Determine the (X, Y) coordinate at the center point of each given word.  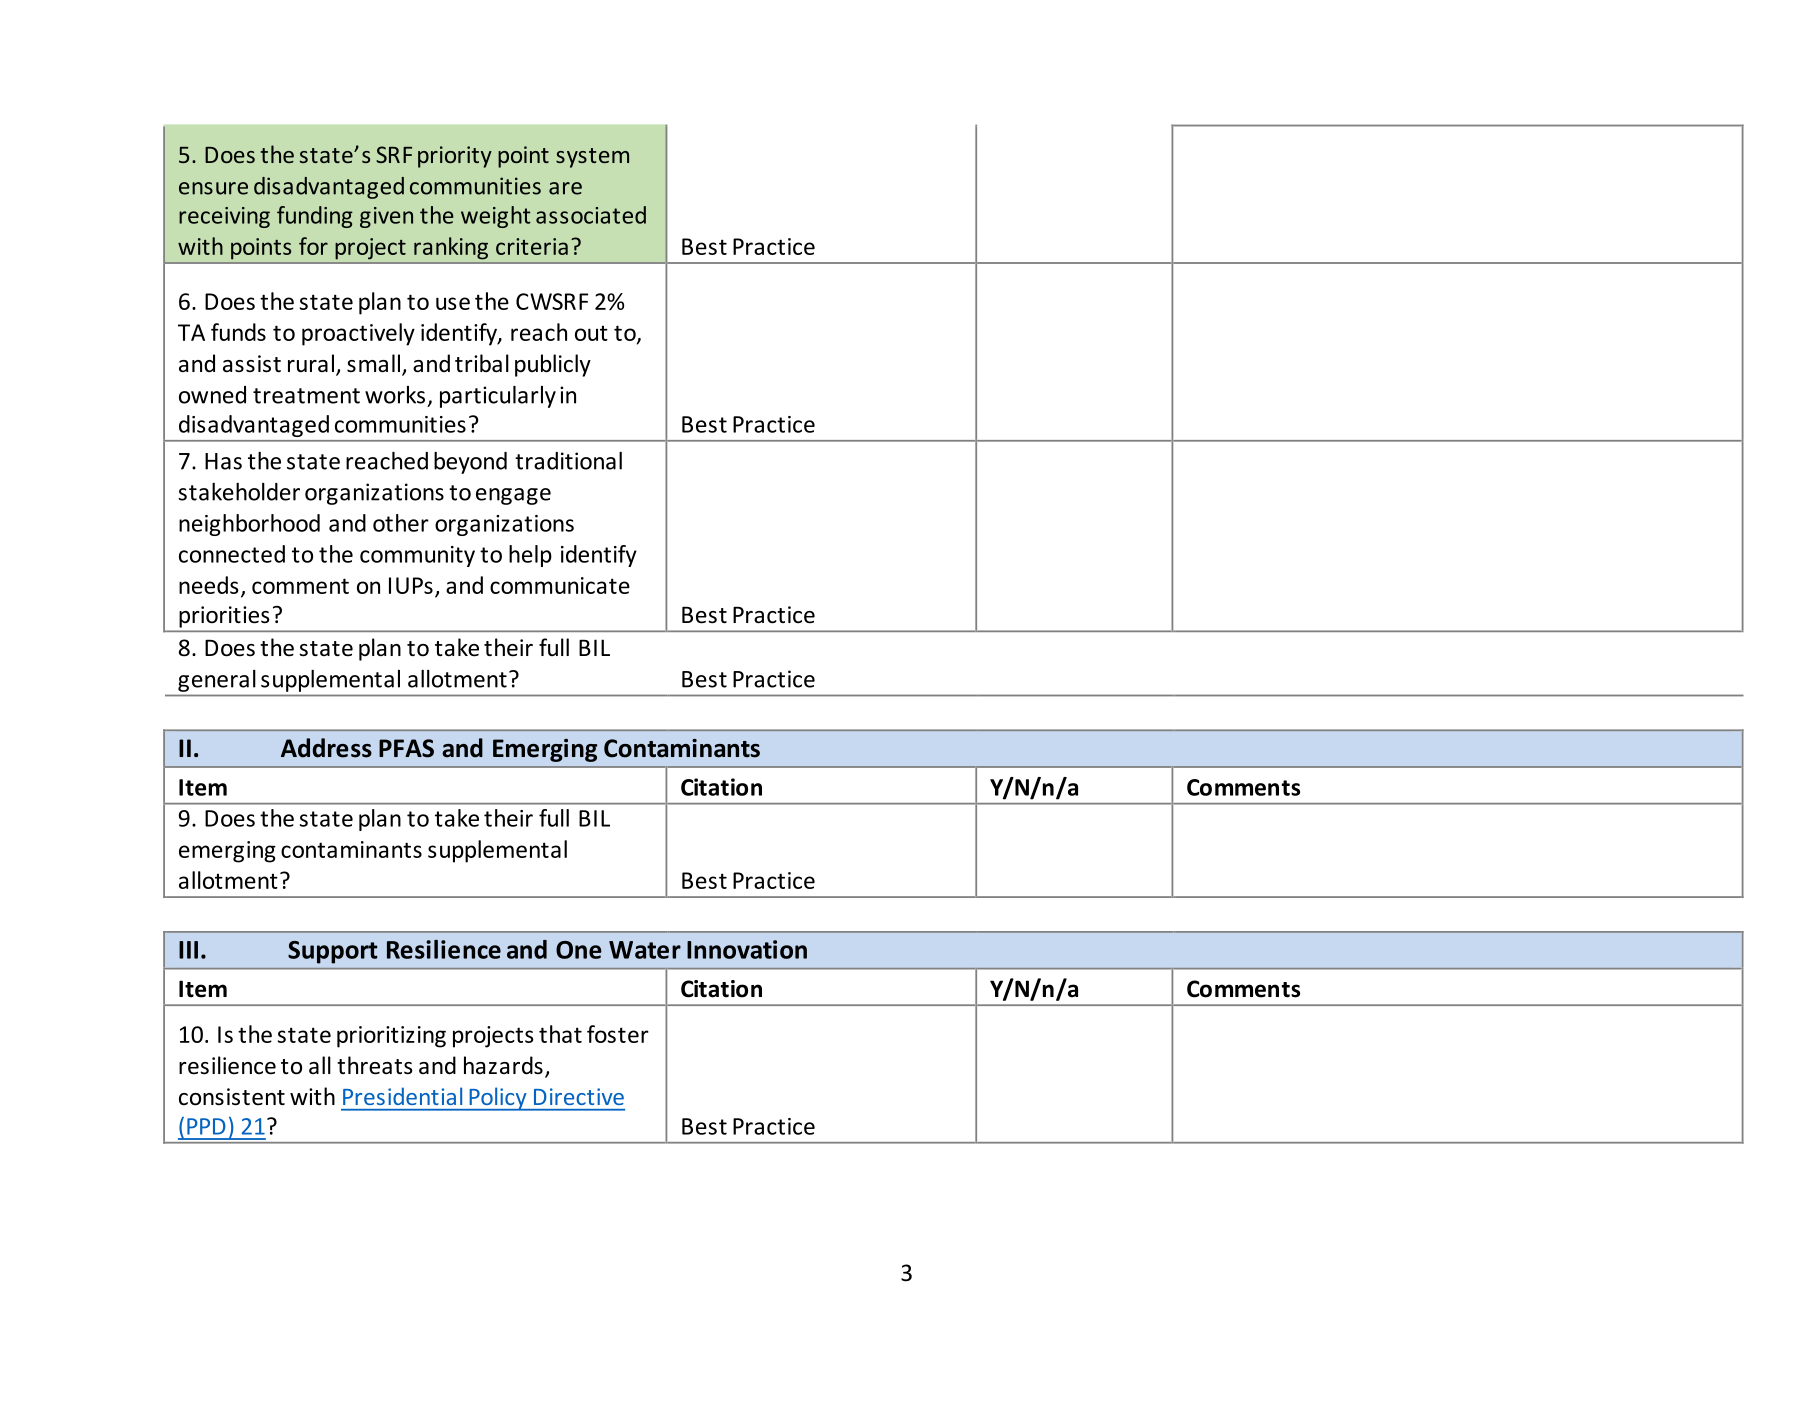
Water (645, 950)
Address (326, 748)
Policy (498, 1099)
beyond (470, 463)
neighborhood (249, 525)
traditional (568, 461)
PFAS (406, 748)
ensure (213, 188)
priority (455, 157)
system (592, 158)
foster (618, 1034)
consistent (232, 1097)
